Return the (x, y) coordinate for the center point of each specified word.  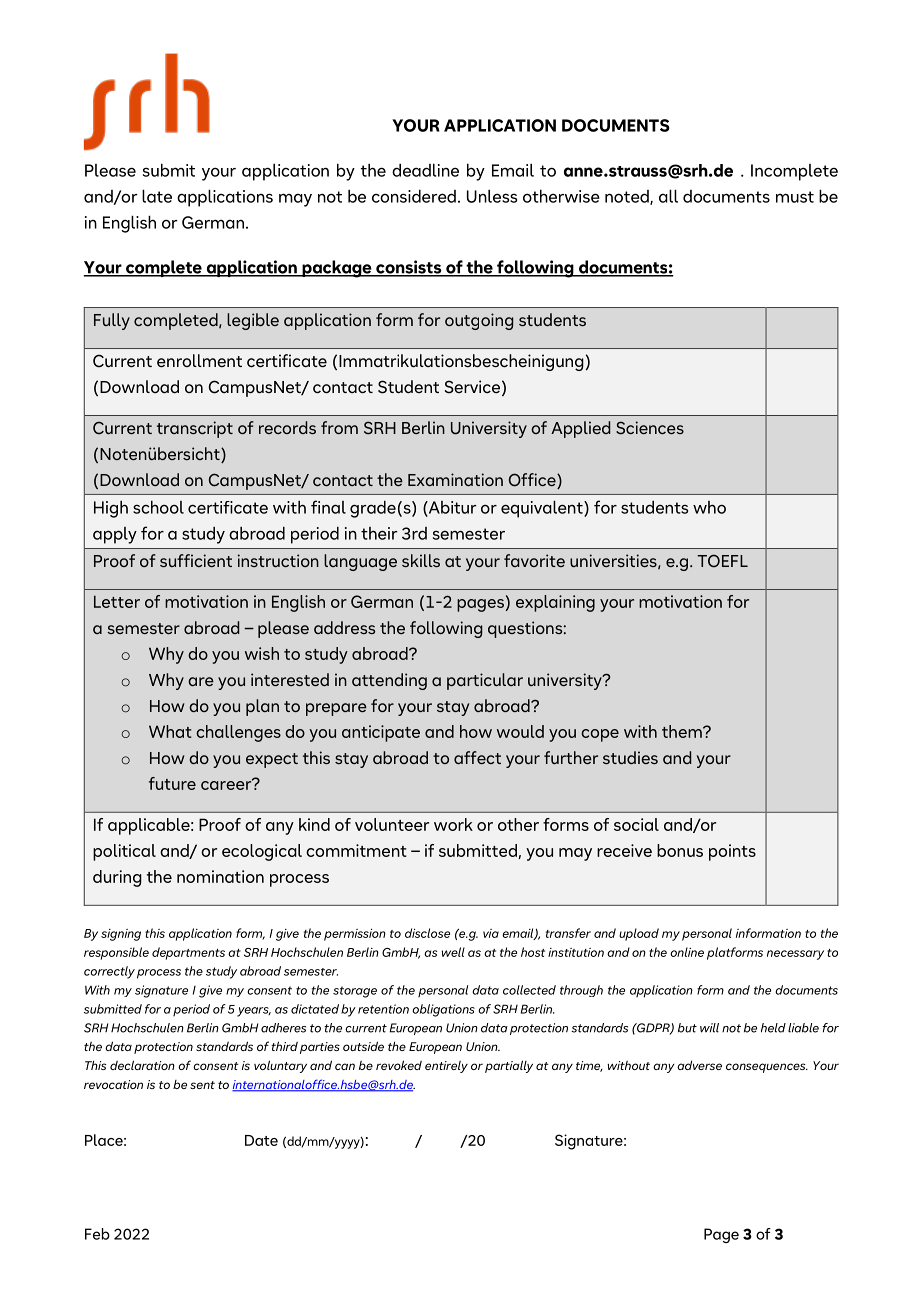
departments (188, 953)
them (683, 731)
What (170, 731)
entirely (446, 1067)
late (157, 196)
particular (485, 681)
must (795, 197)
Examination (455, 479)
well (453, 952)
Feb (97, 1234)
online (687, 952)
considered (414, 196)
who (709, 507)
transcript (195, 429)
